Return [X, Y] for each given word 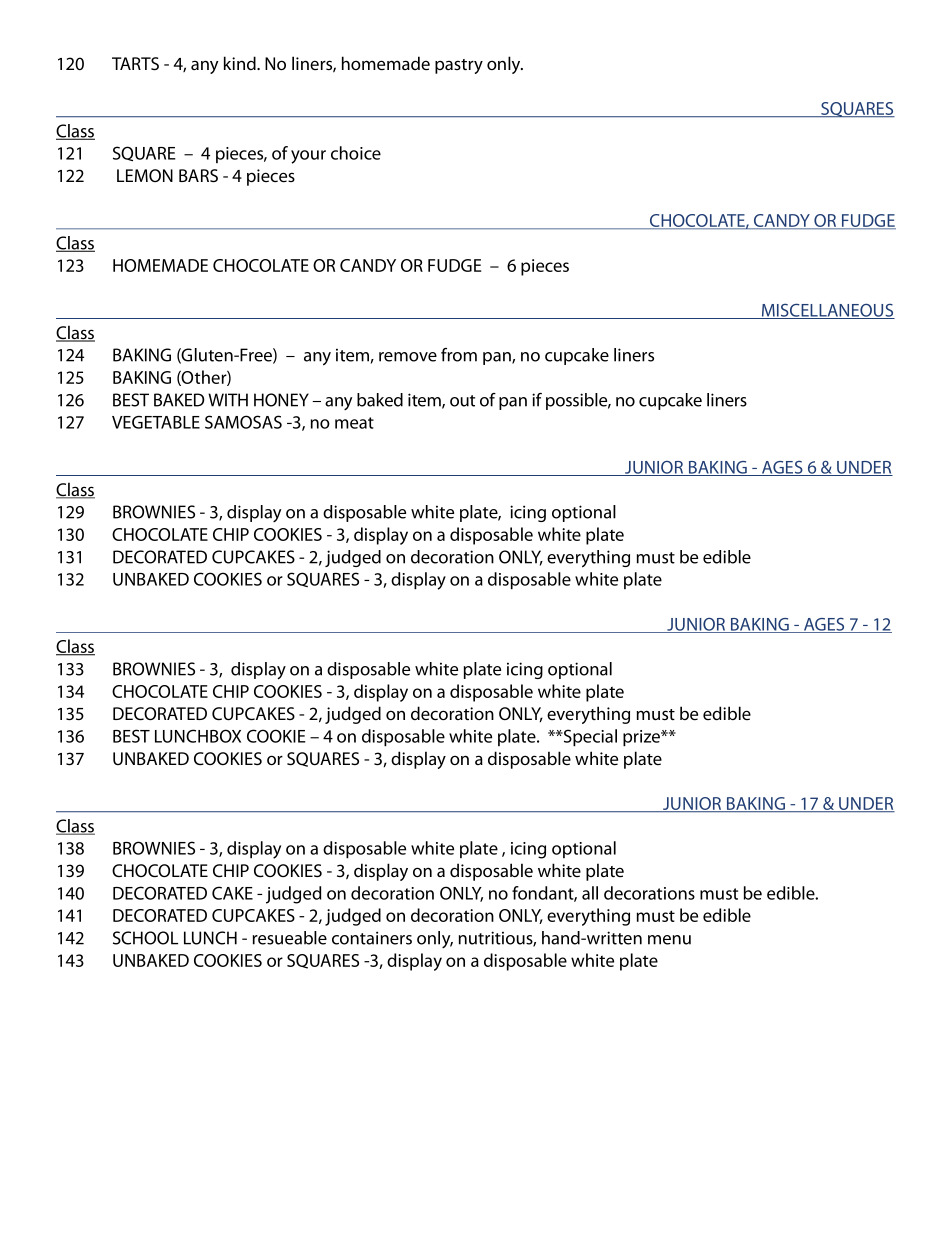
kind [241, 63]
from [459, 355]
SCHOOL [145, 938]
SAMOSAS [243, 422]
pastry [459, 66]
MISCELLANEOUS [827, 311]
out [462, 401]
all [590, 893]
